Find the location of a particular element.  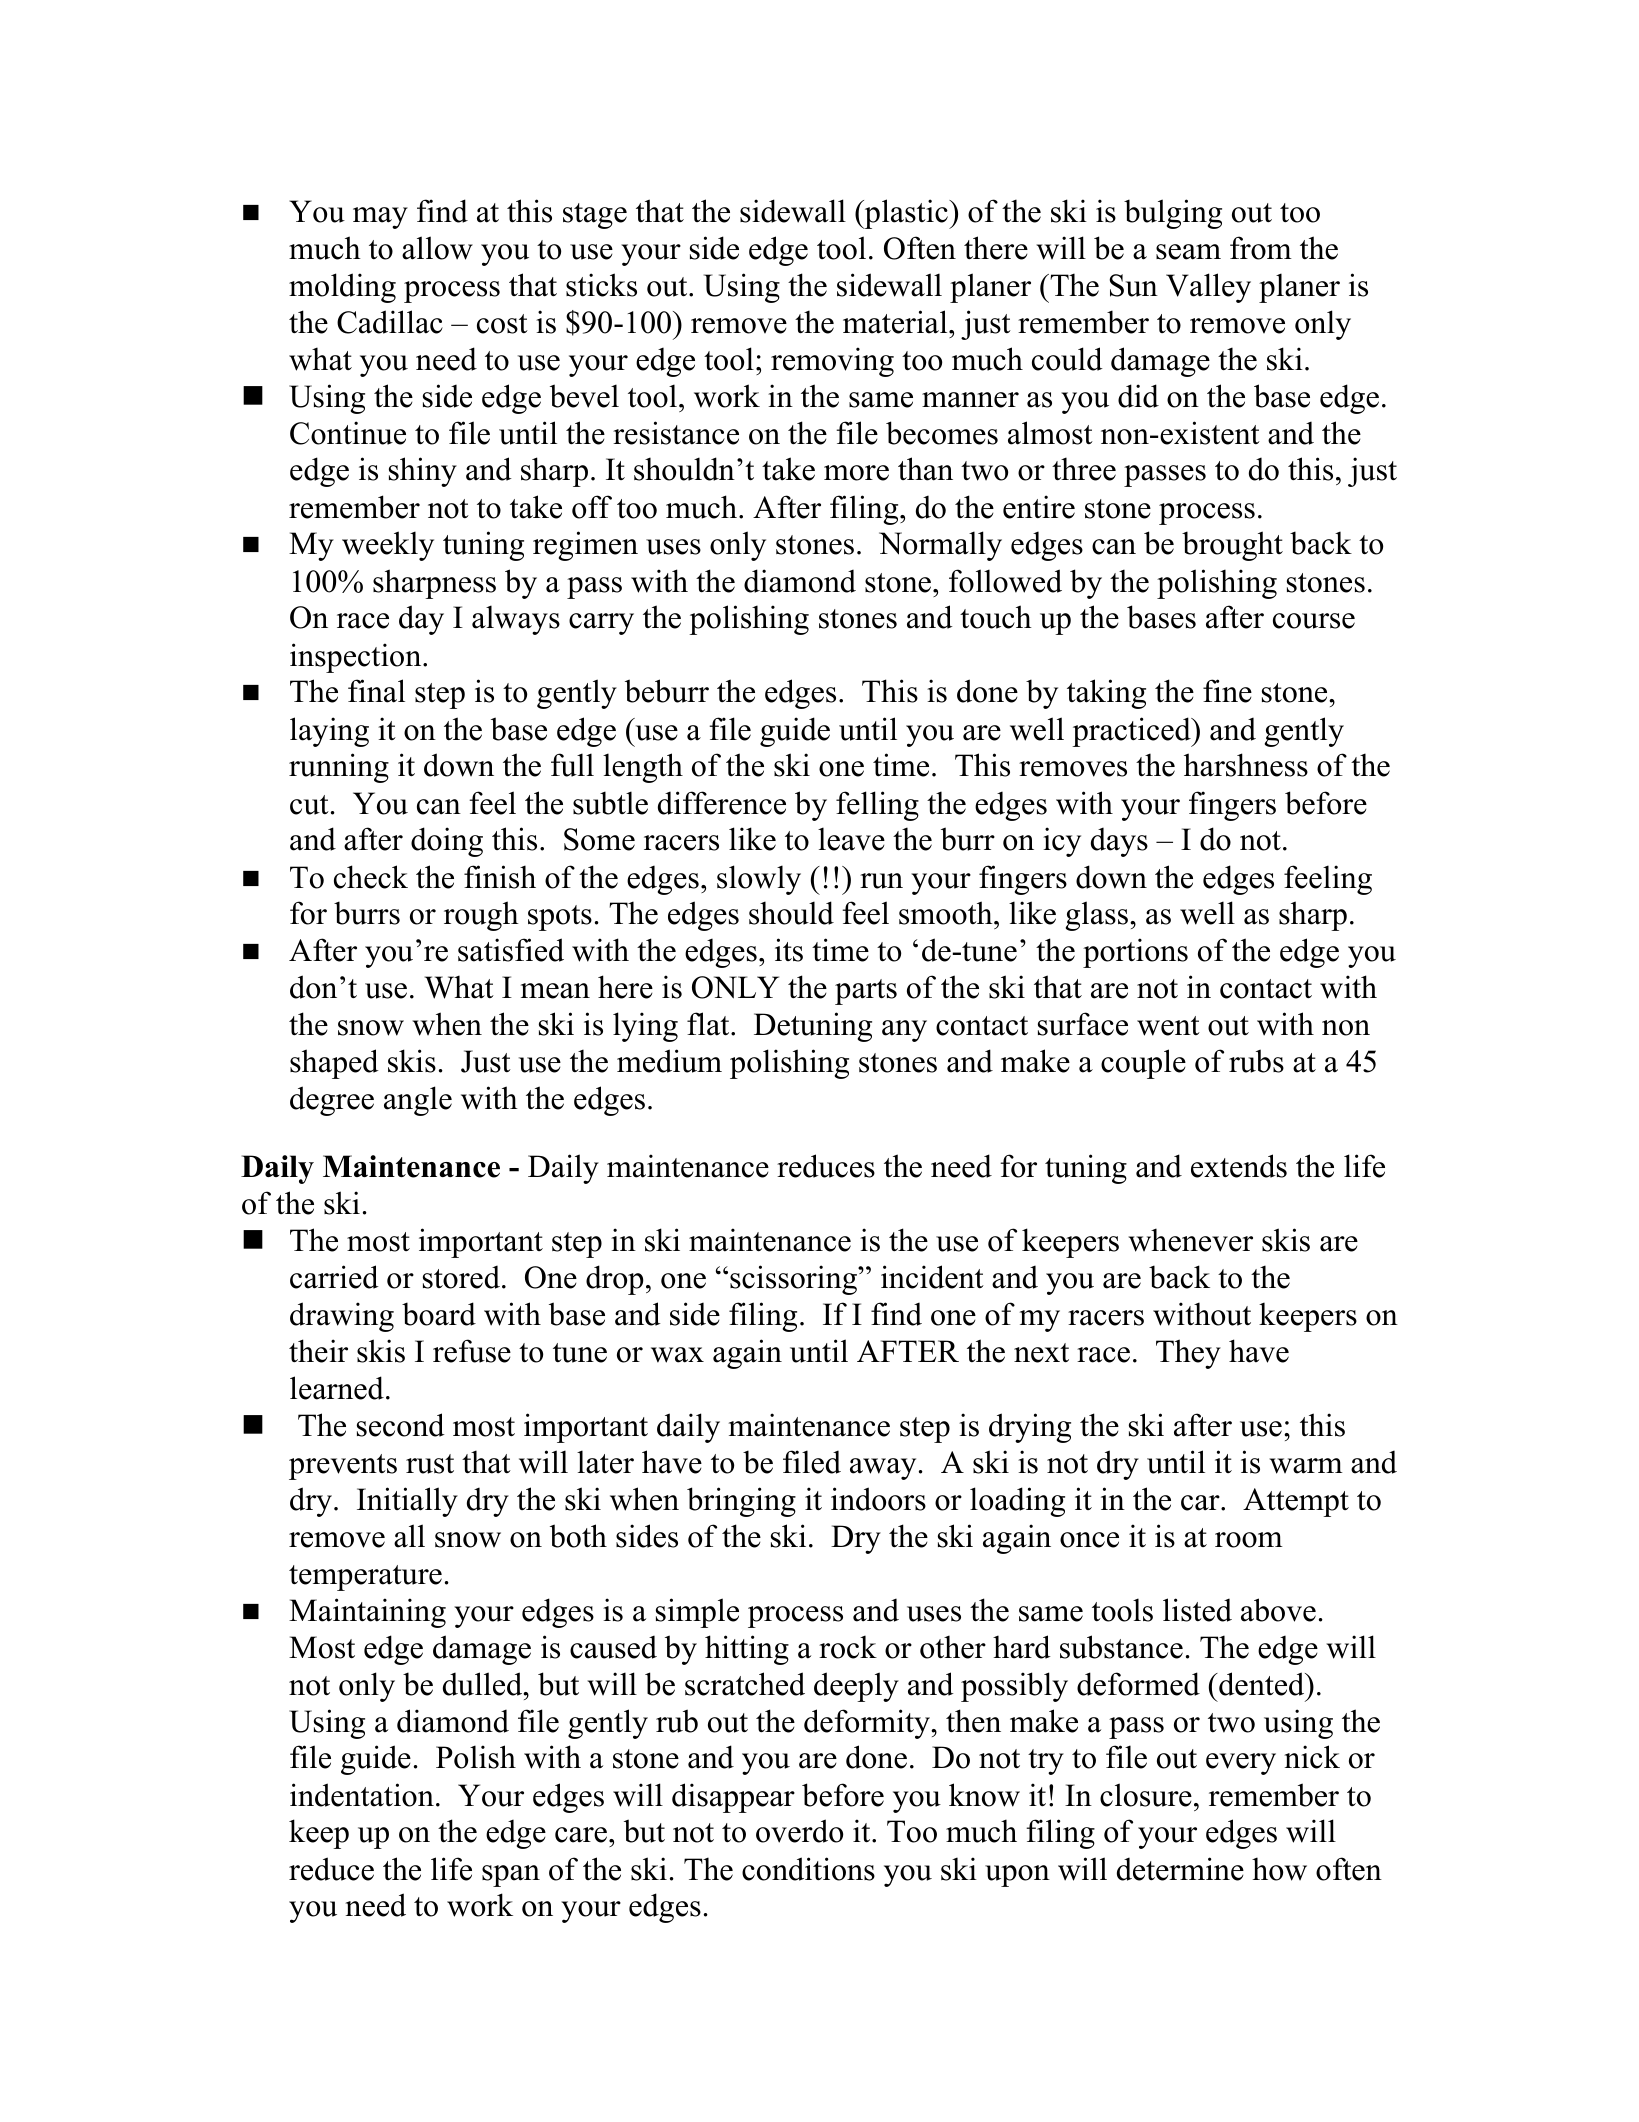

felling is located at coordinates (877, 806).
